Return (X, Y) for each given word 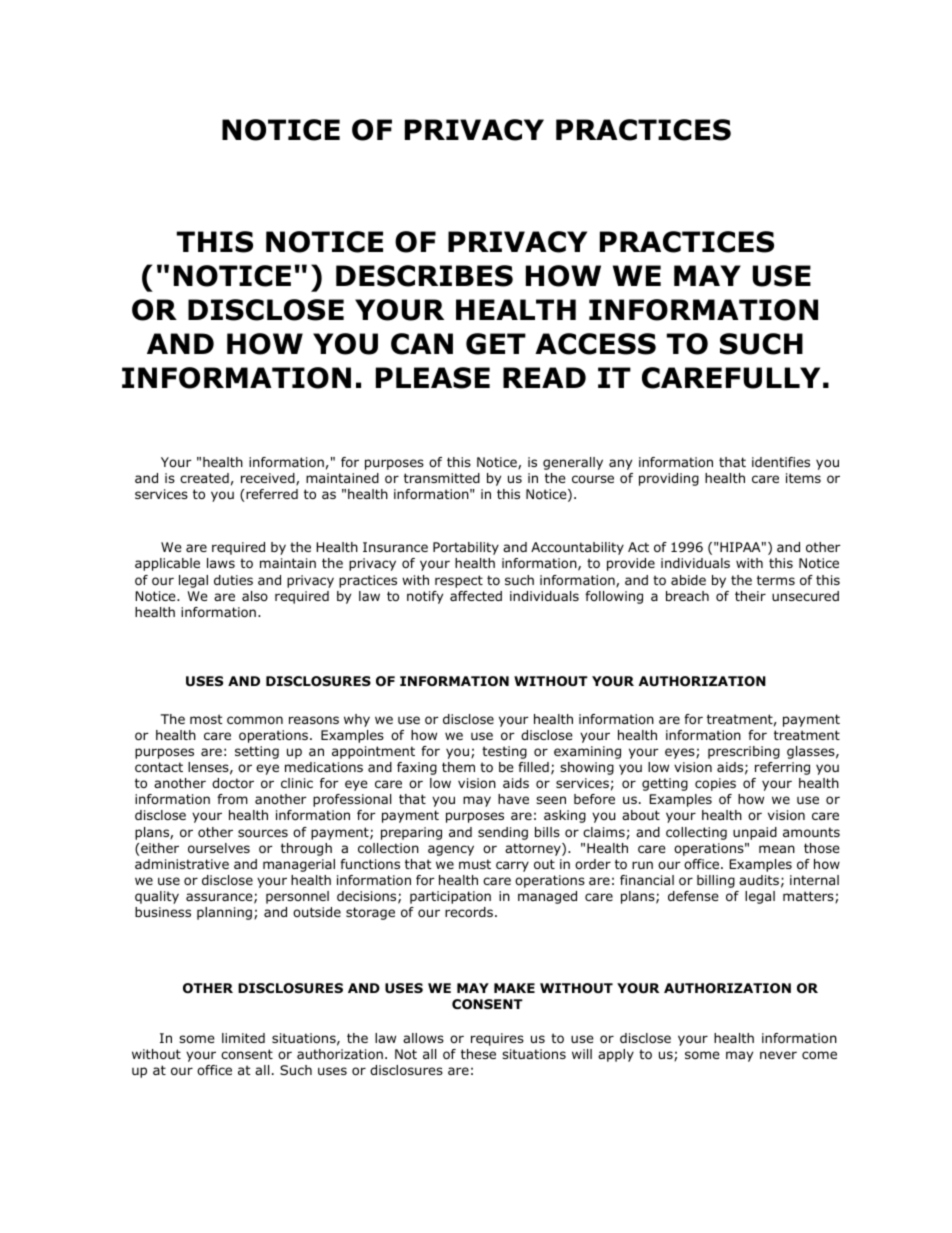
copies (715, 784)
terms (776, 580)
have (513, 799)
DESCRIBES (424, 276)
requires (497, 1039)
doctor (233, 783)
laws (221, 563)
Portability (466, 548)
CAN (422, 344)
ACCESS (595, 344)
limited (243, 1038)
